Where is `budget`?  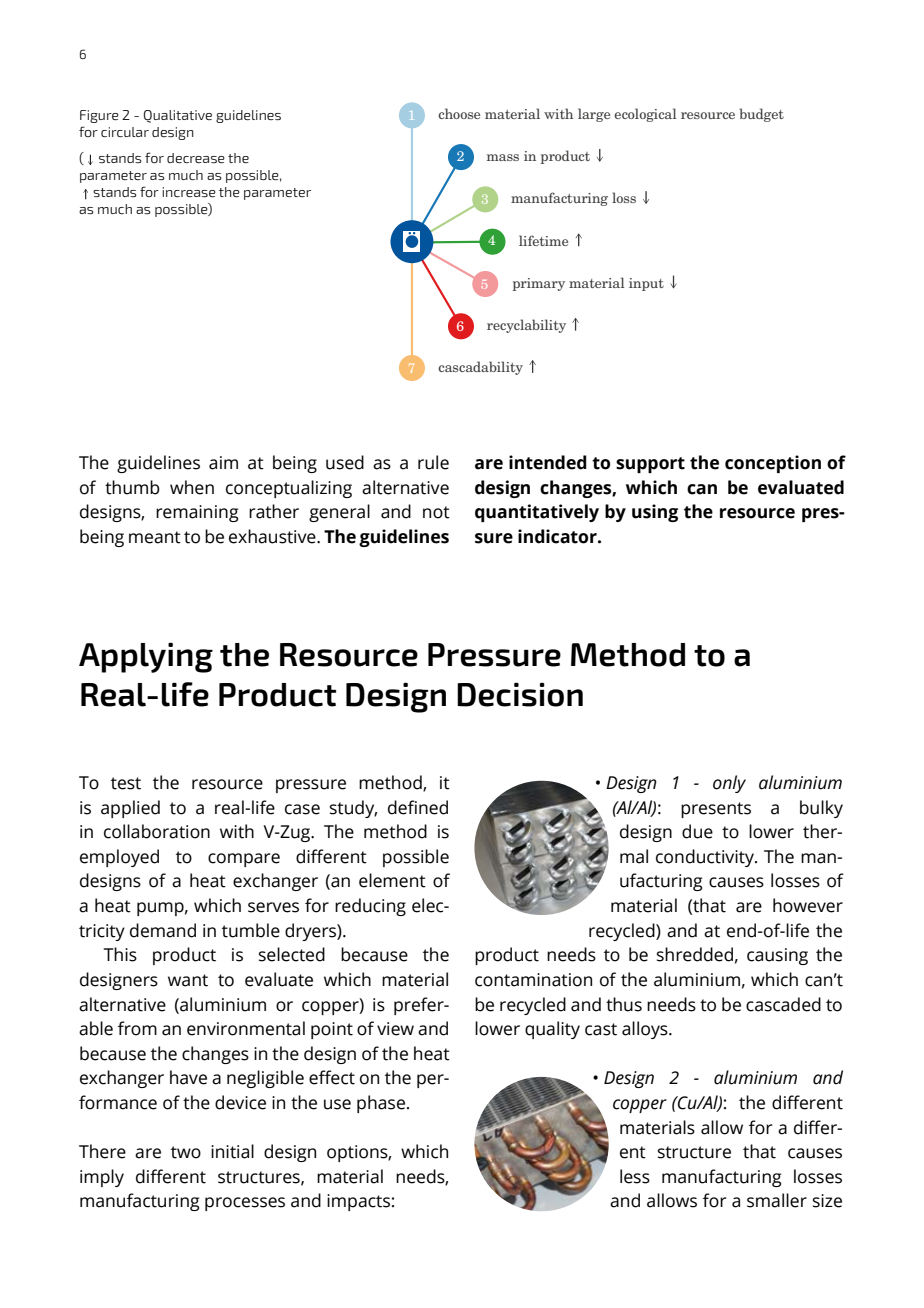
budget is located at coordinates (762, 115).
